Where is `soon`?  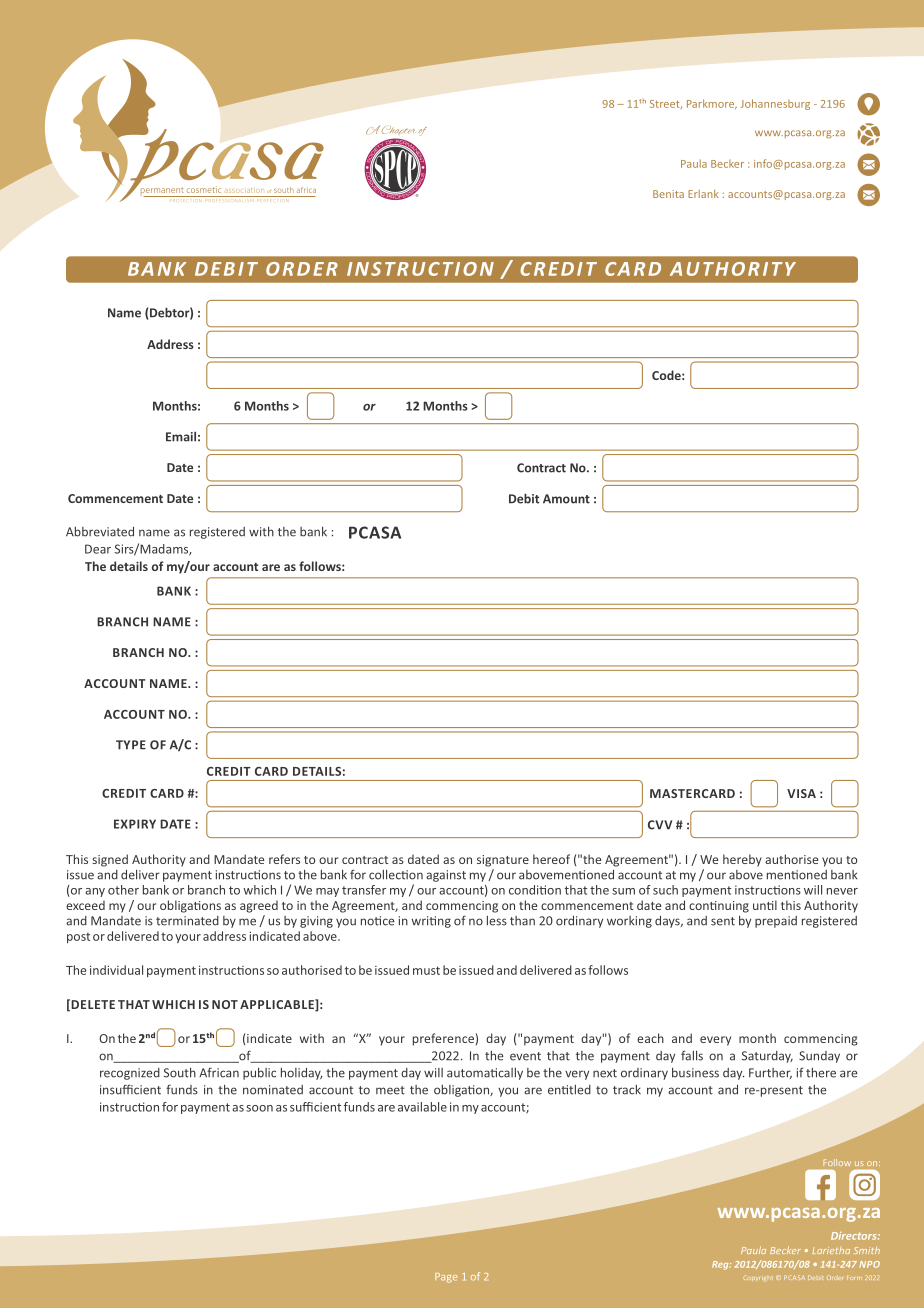 soon is located at coordinates (259, 1108).
